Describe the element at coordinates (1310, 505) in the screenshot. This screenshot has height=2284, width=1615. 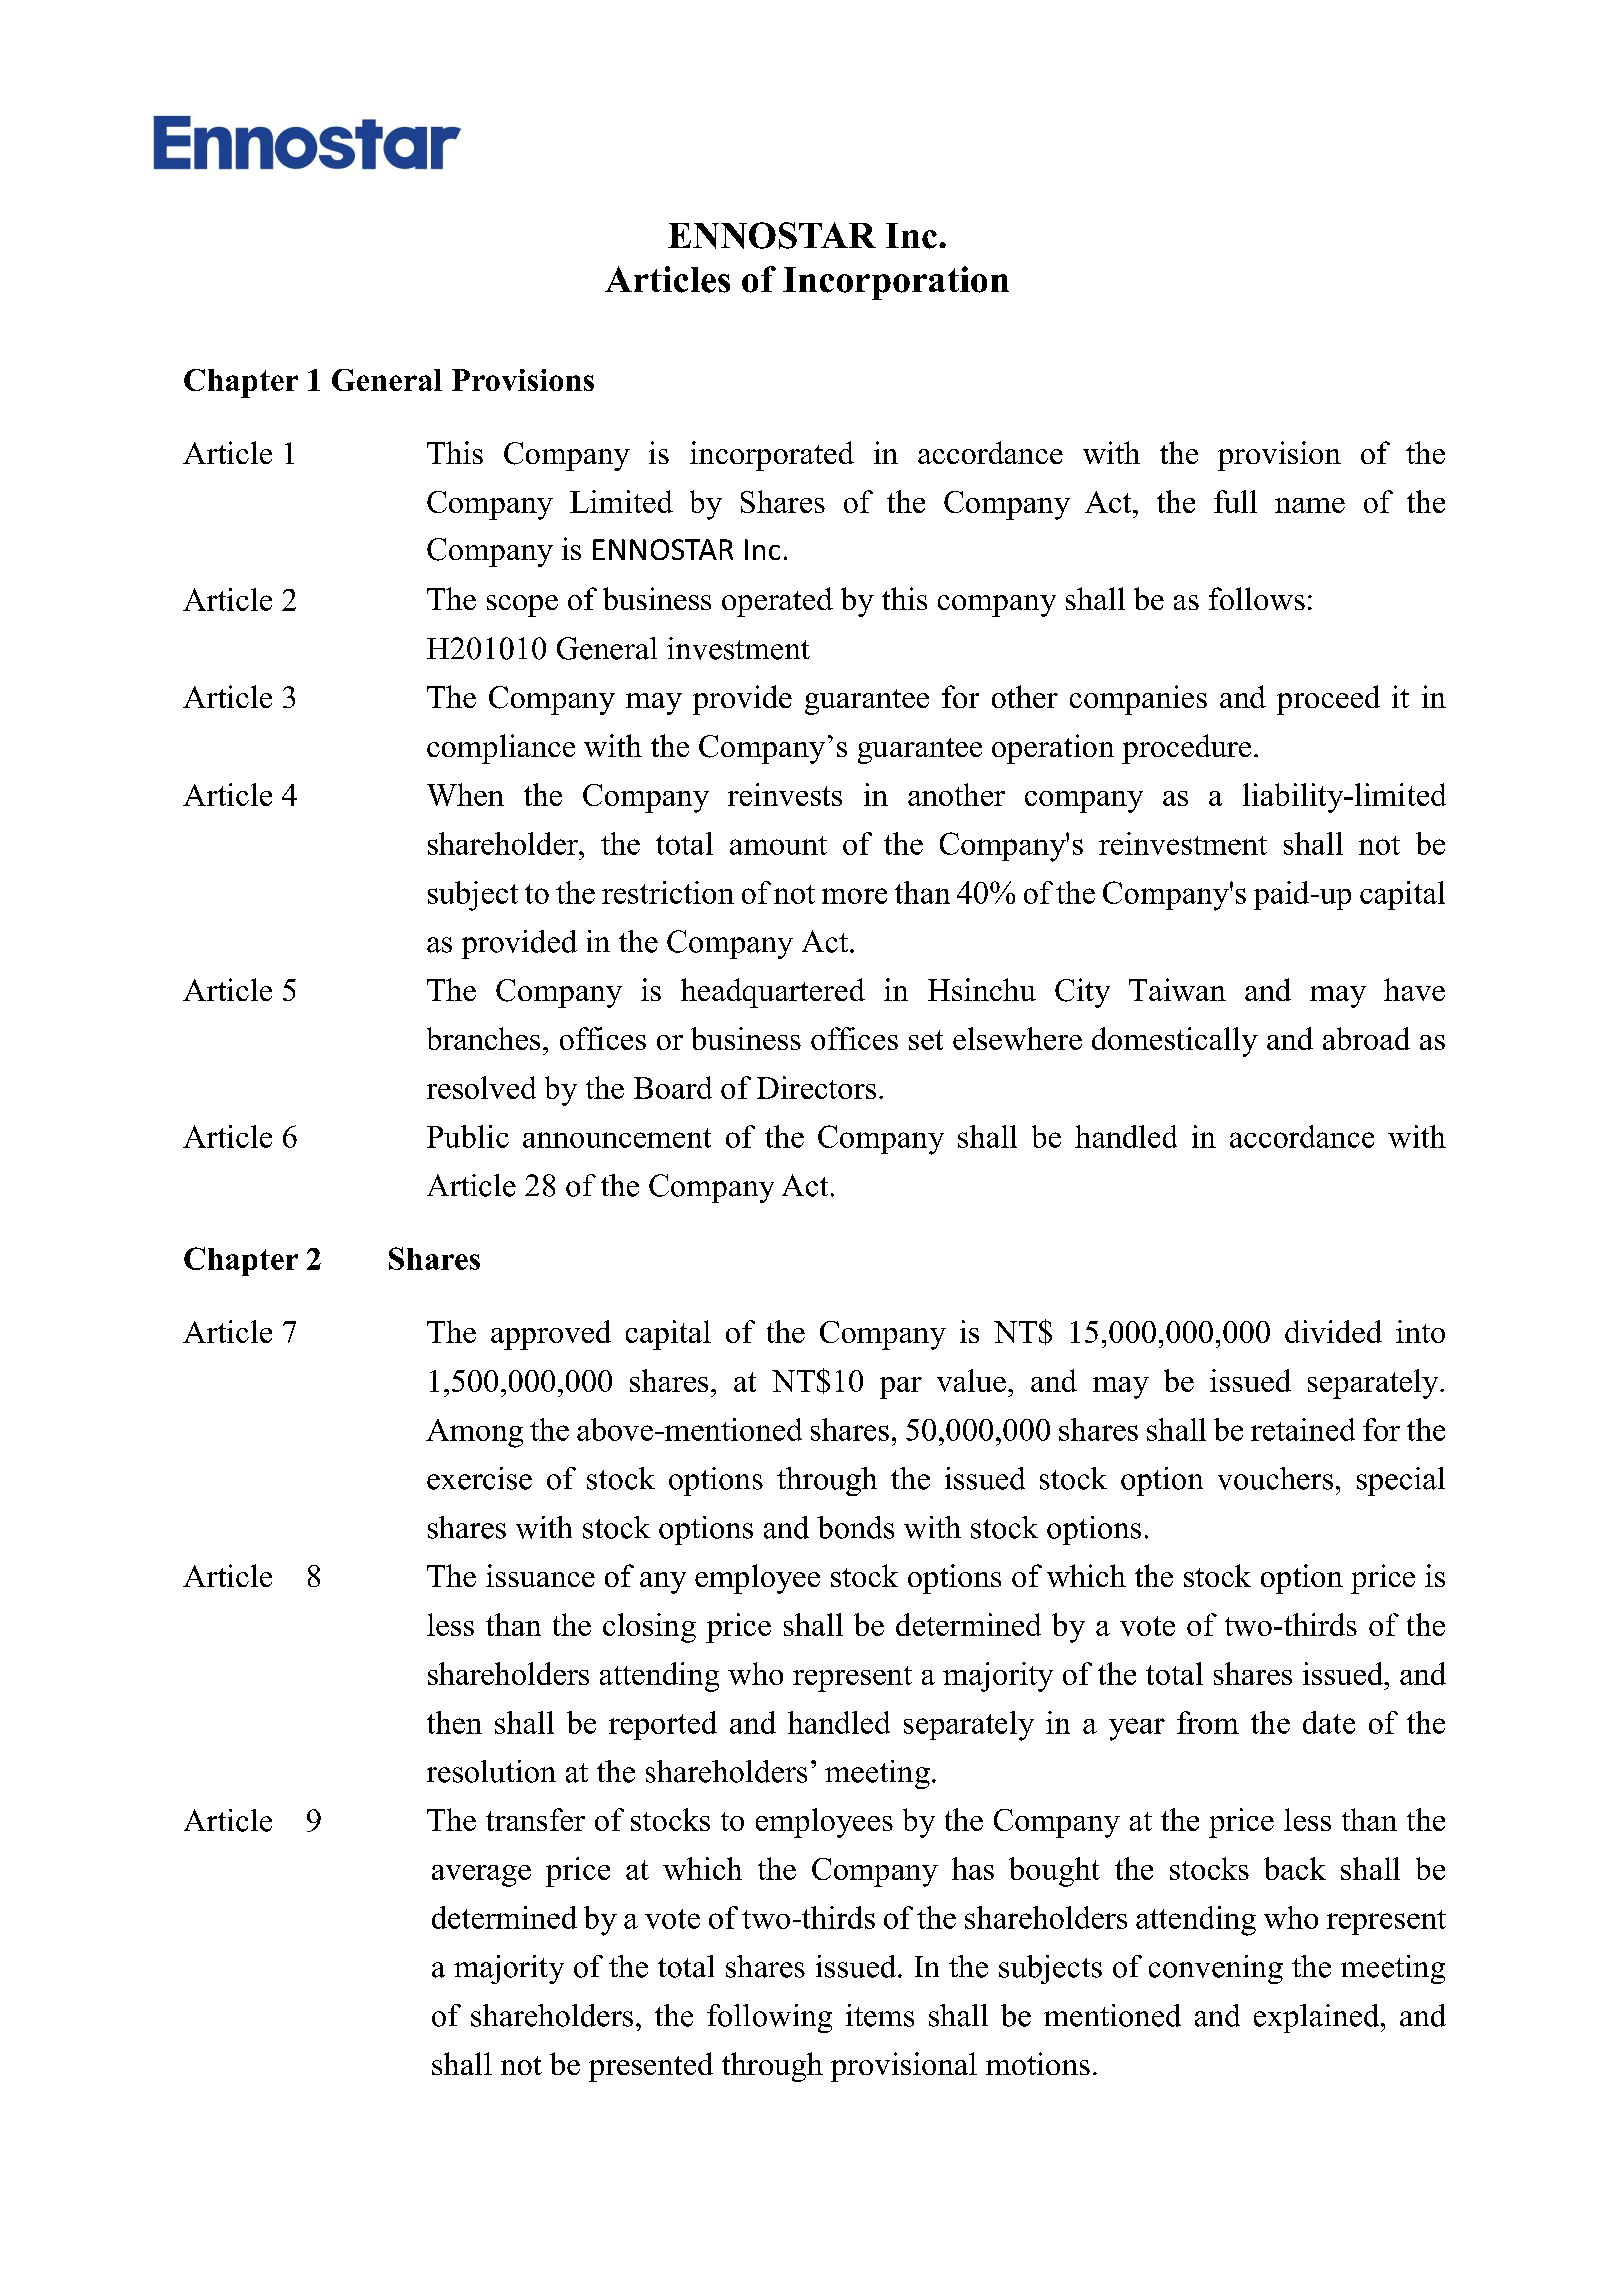
I see `name` at that location.
